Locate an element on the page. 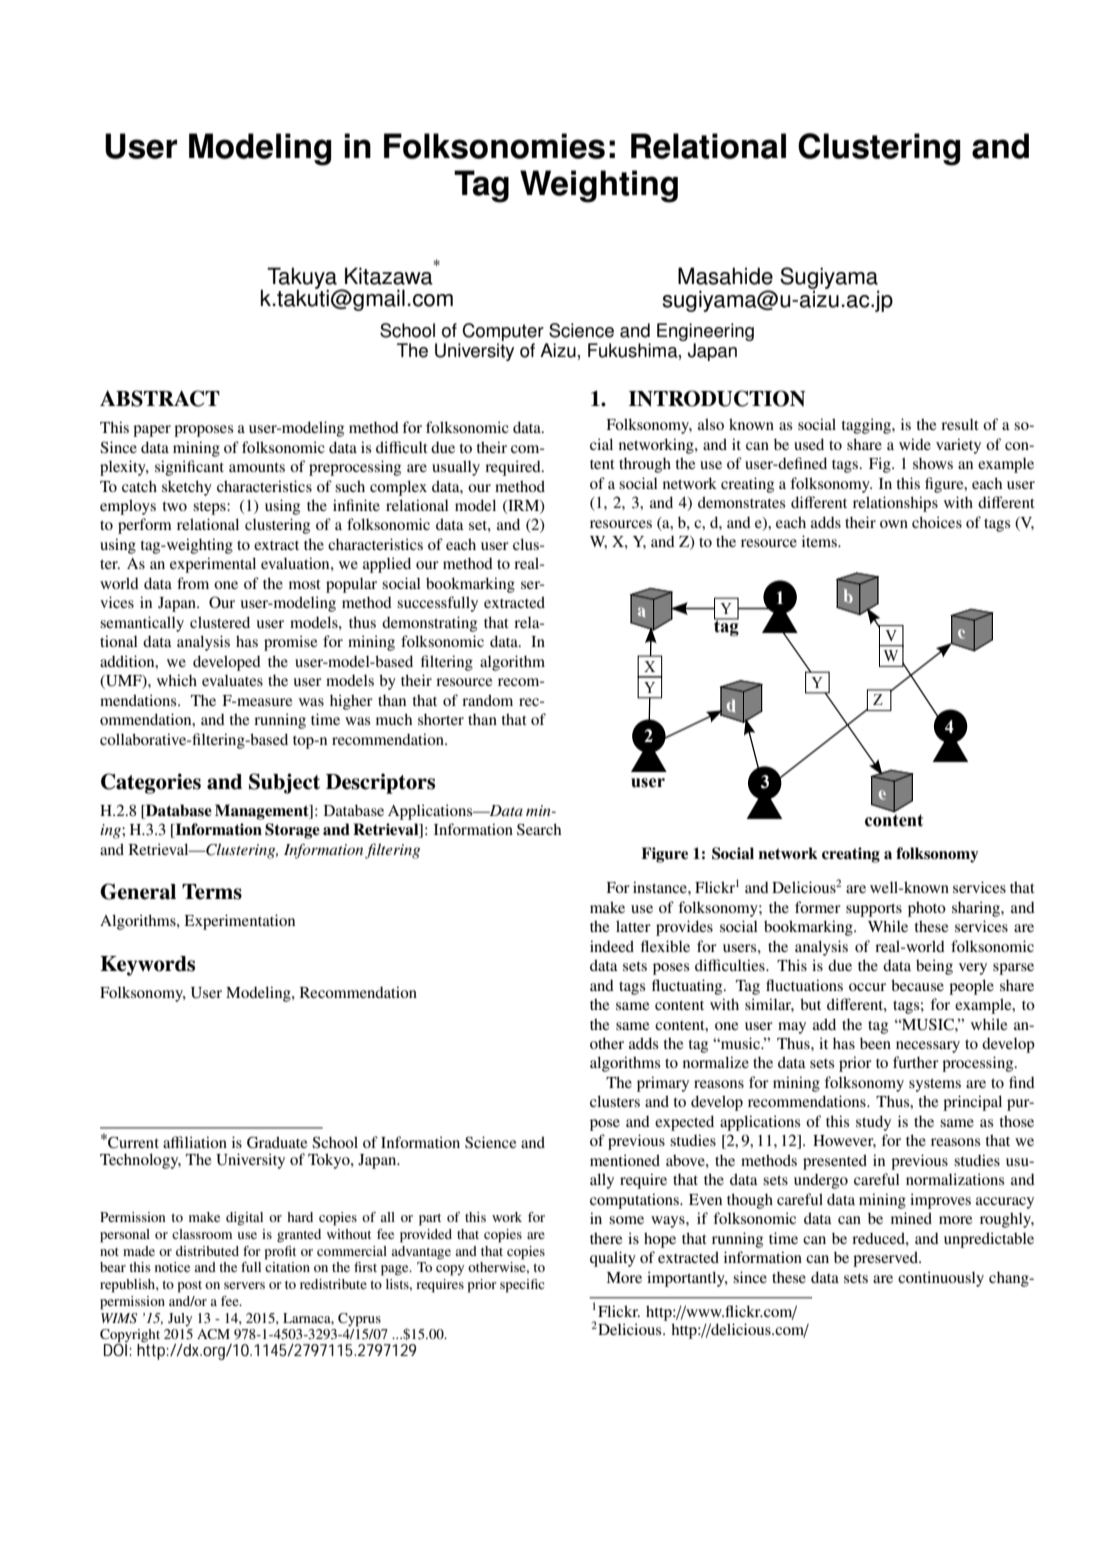 Image resolution: width=1108 pixels, height=1567 pixels. Takuya is located at coordinates (303, 279).
